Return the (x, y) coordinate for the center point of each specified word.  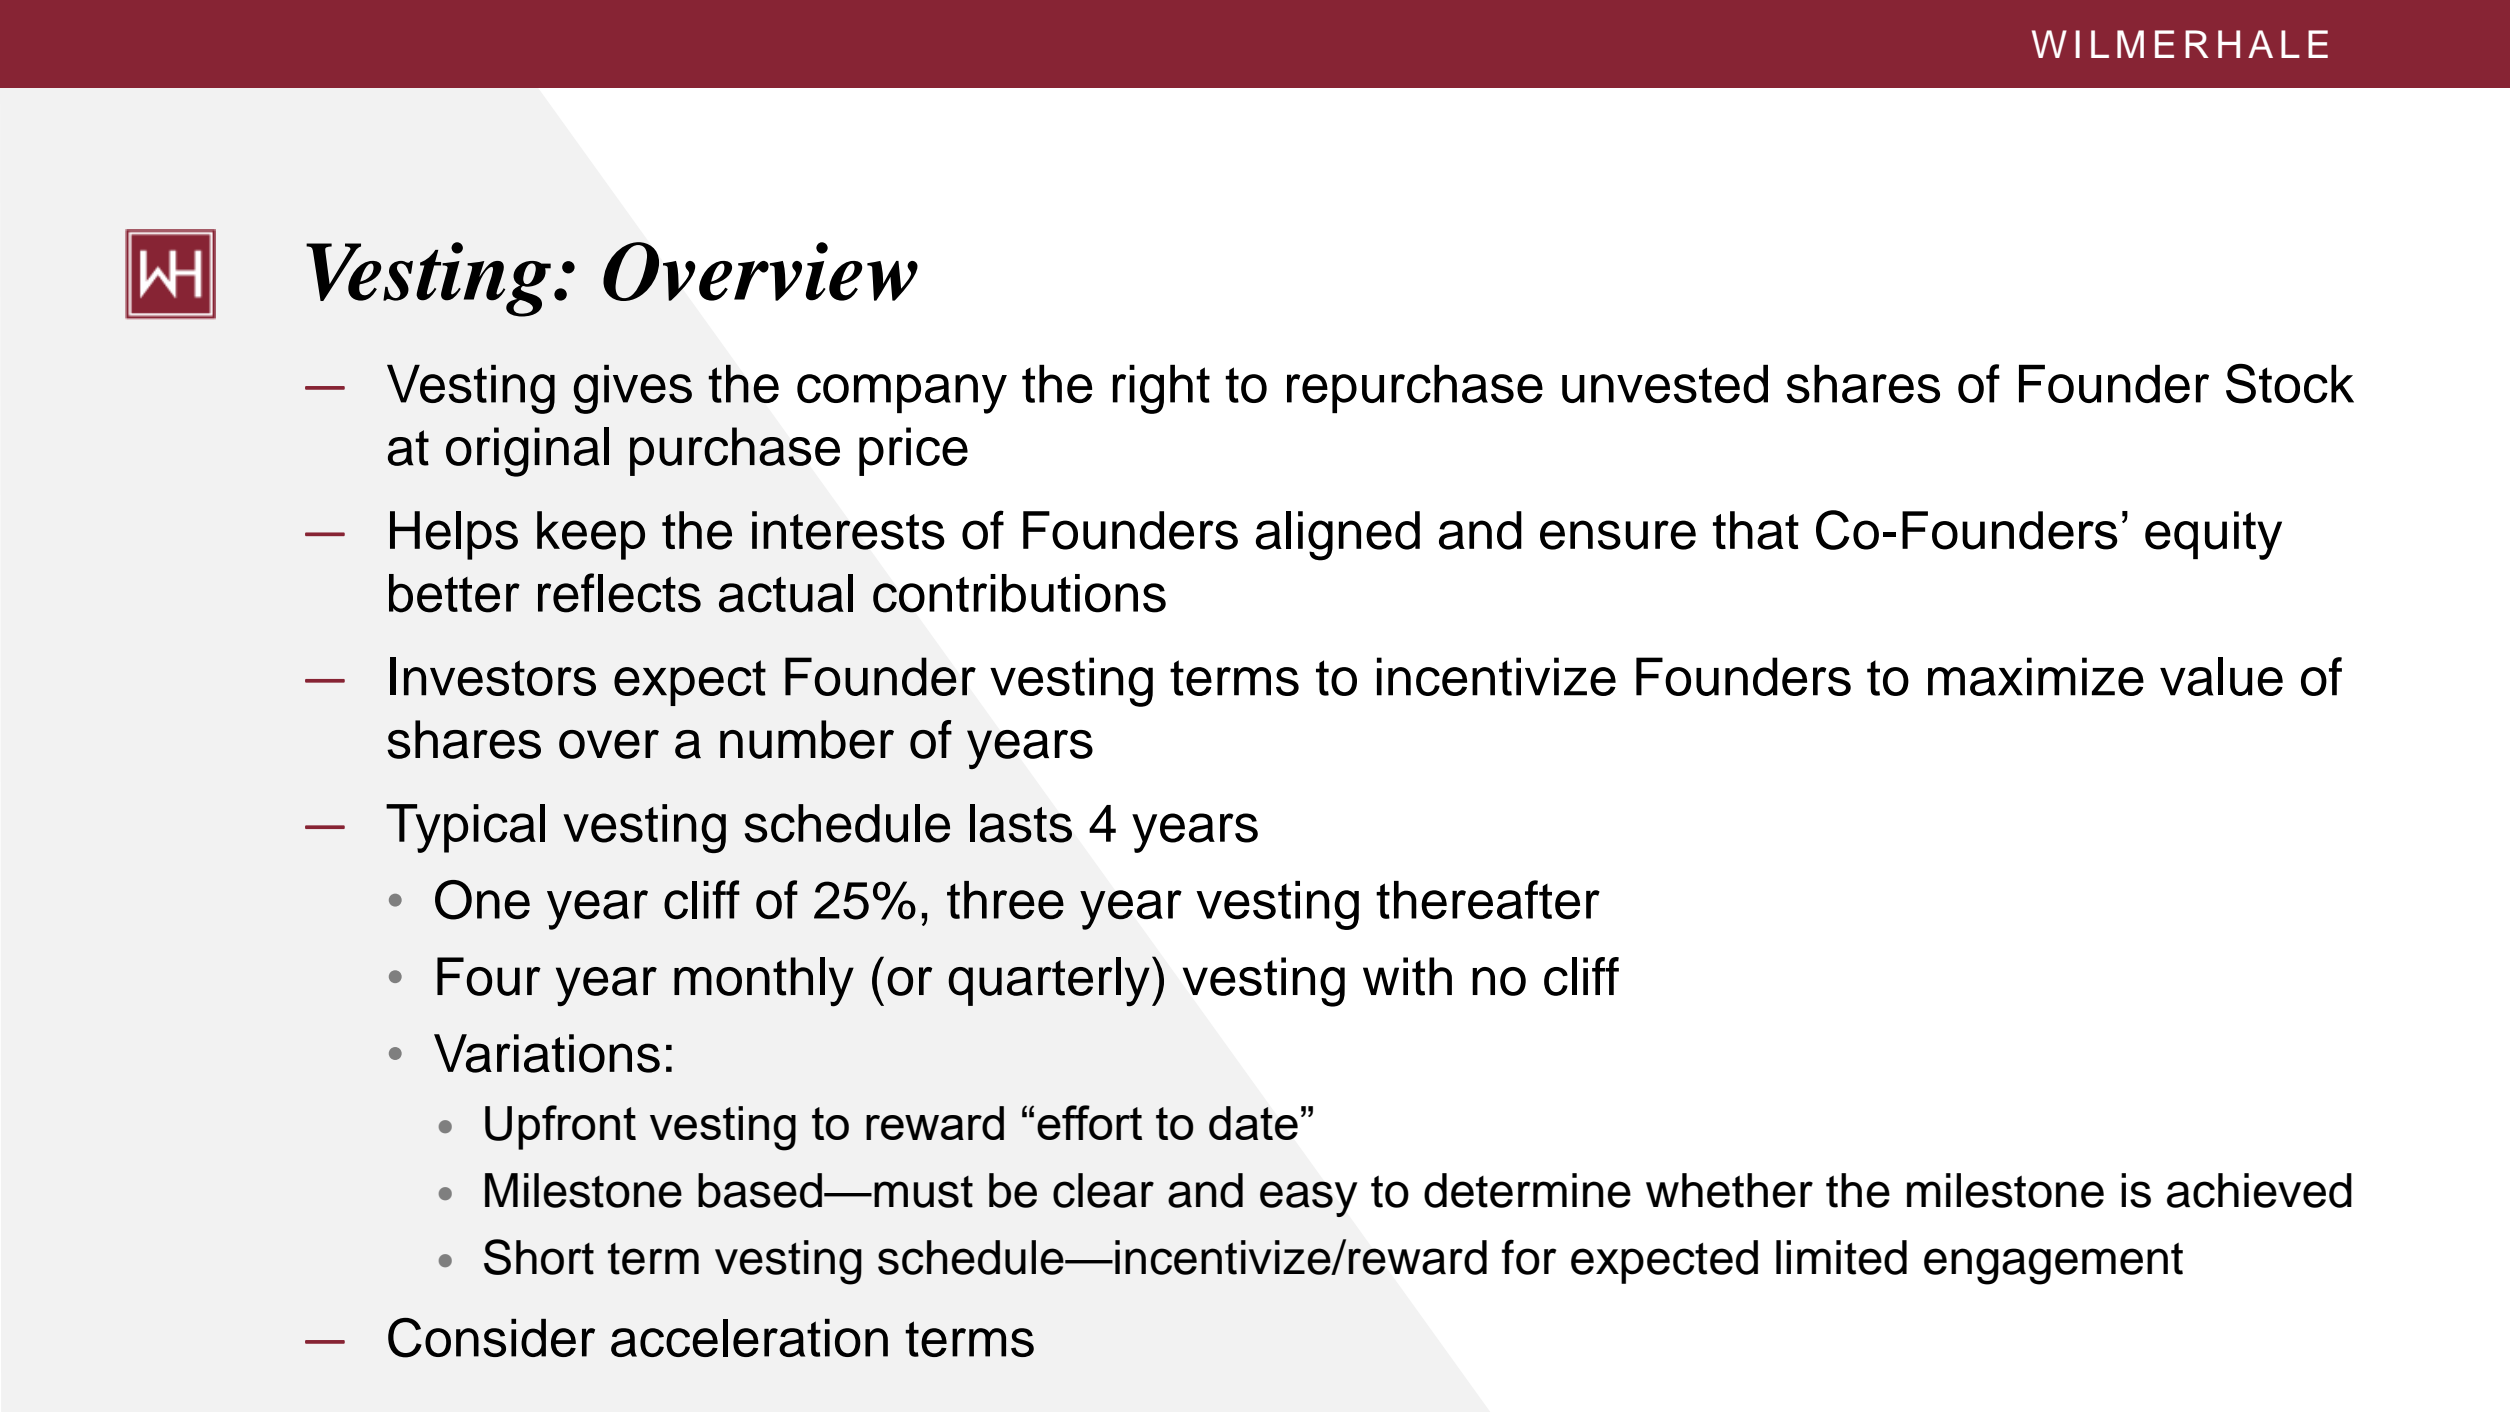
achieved (2259, 1190)
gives (632, 389)
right (1161, 389)
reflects (619, 593)
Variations (547, 1053)
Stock (2290, 384)
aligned (1338, 536)
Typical (465, 828)
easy (1308, 1199)
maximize (2036, 676)
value (2221, 676)
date (1253, 1123)
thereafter (1488, 900)
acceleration (749, 1338)
